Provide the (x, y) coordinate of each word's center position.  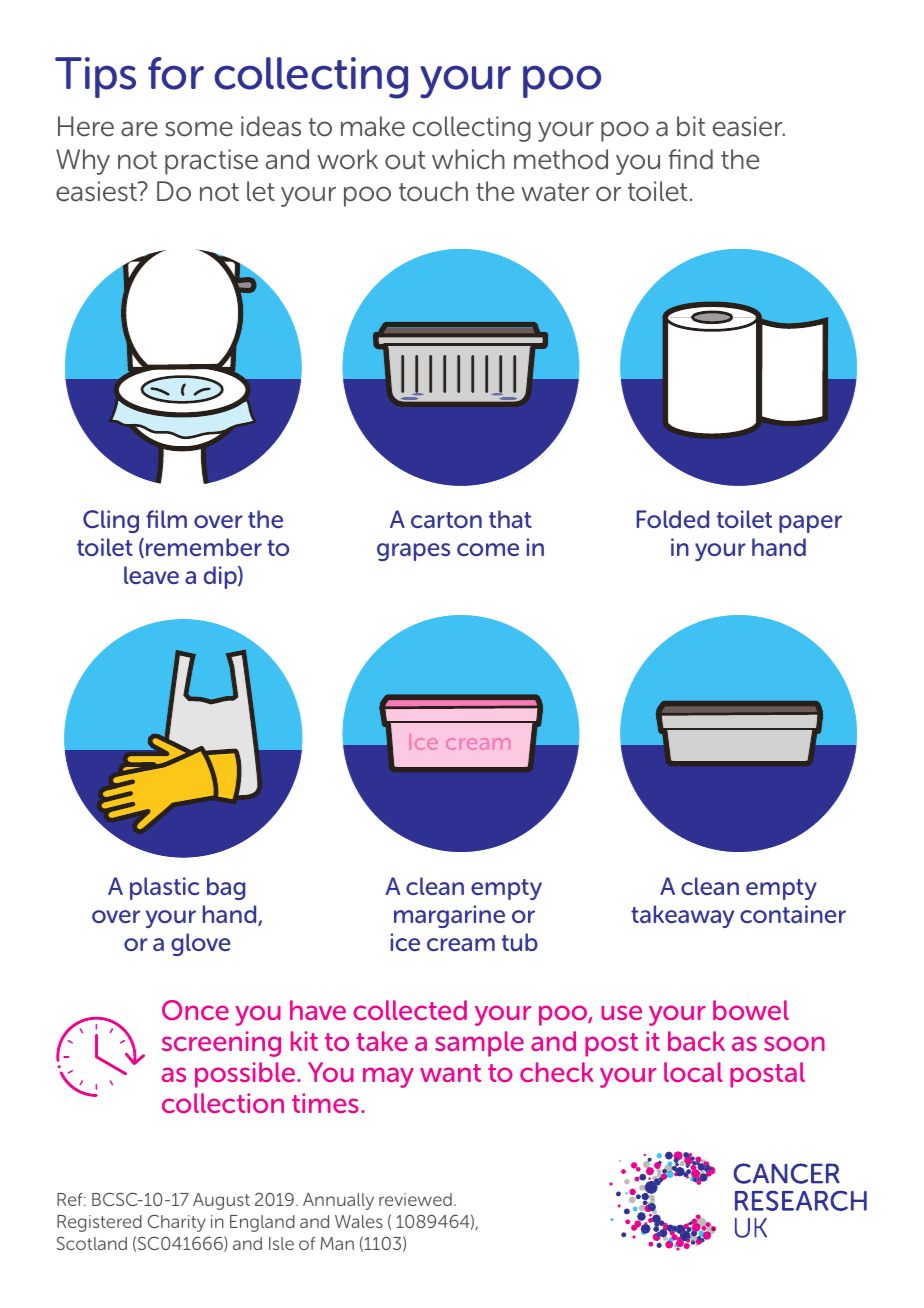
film (166, 519)
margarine (449, 916)
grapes (413, 552)
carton (446, 520)
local (693, 1072)
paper (810, 524)
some (199, 129)
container (793, 914)
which (468, 159)
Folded (673, 519)
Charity (177, 1223)
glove (201, 944)
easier (749, 126)
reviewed (415, 1199)
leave (151, 575)
